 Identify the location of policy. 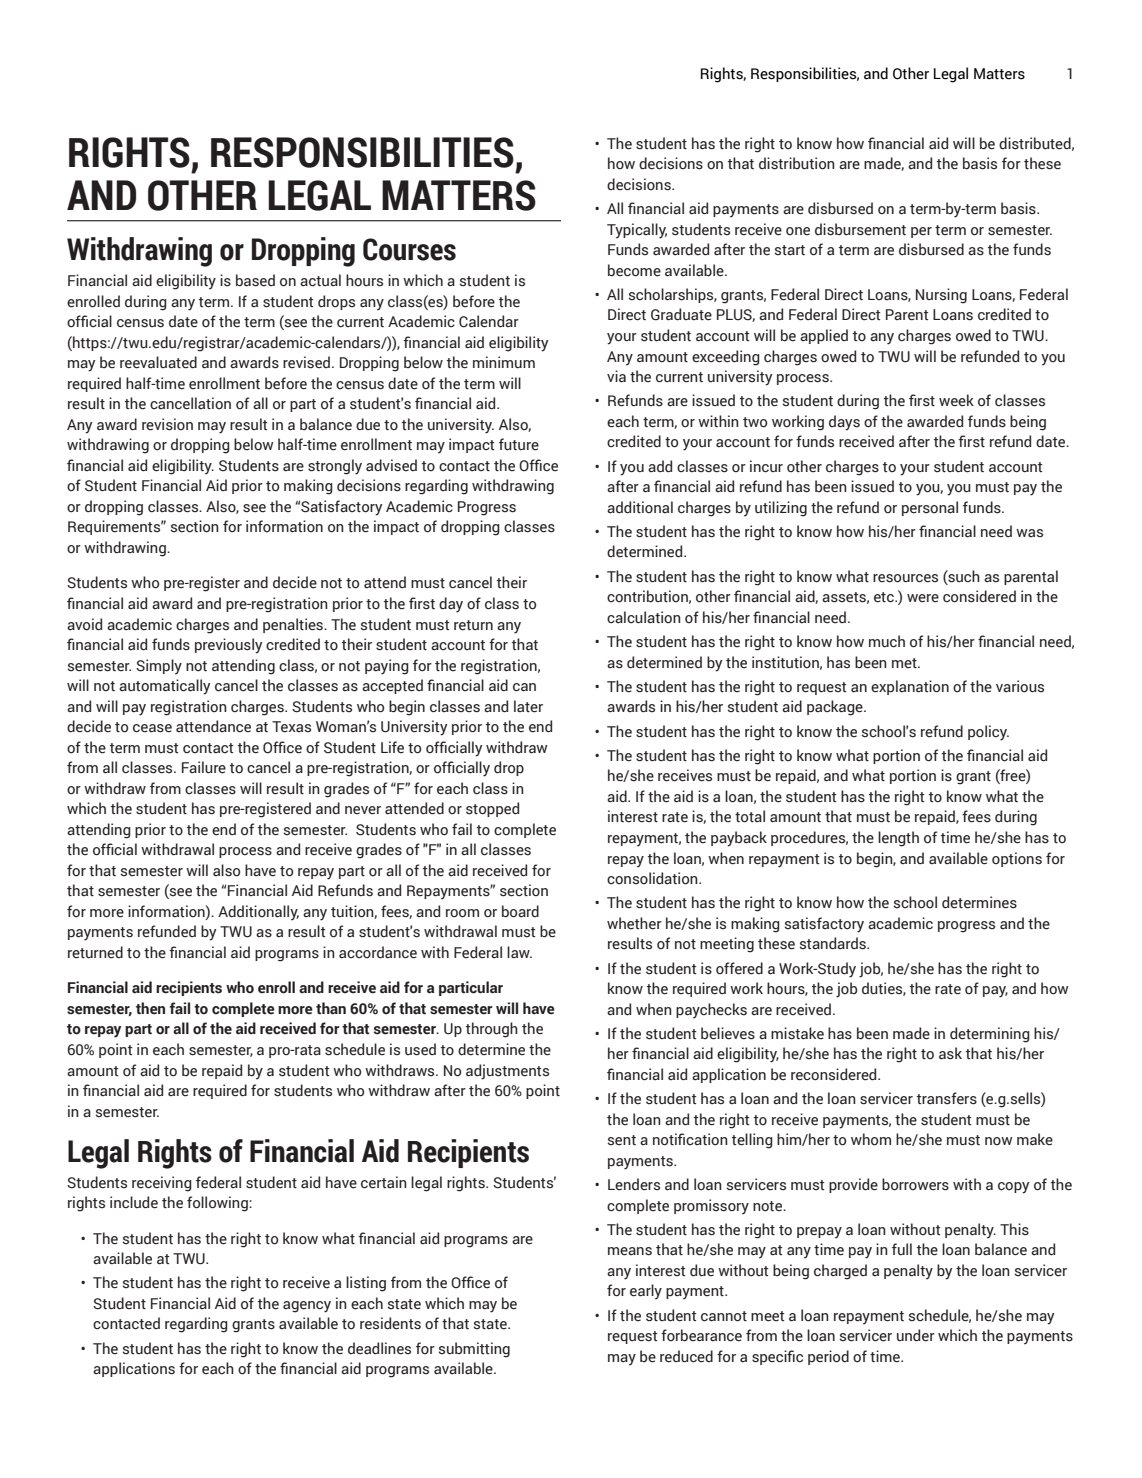
(988, 733).
